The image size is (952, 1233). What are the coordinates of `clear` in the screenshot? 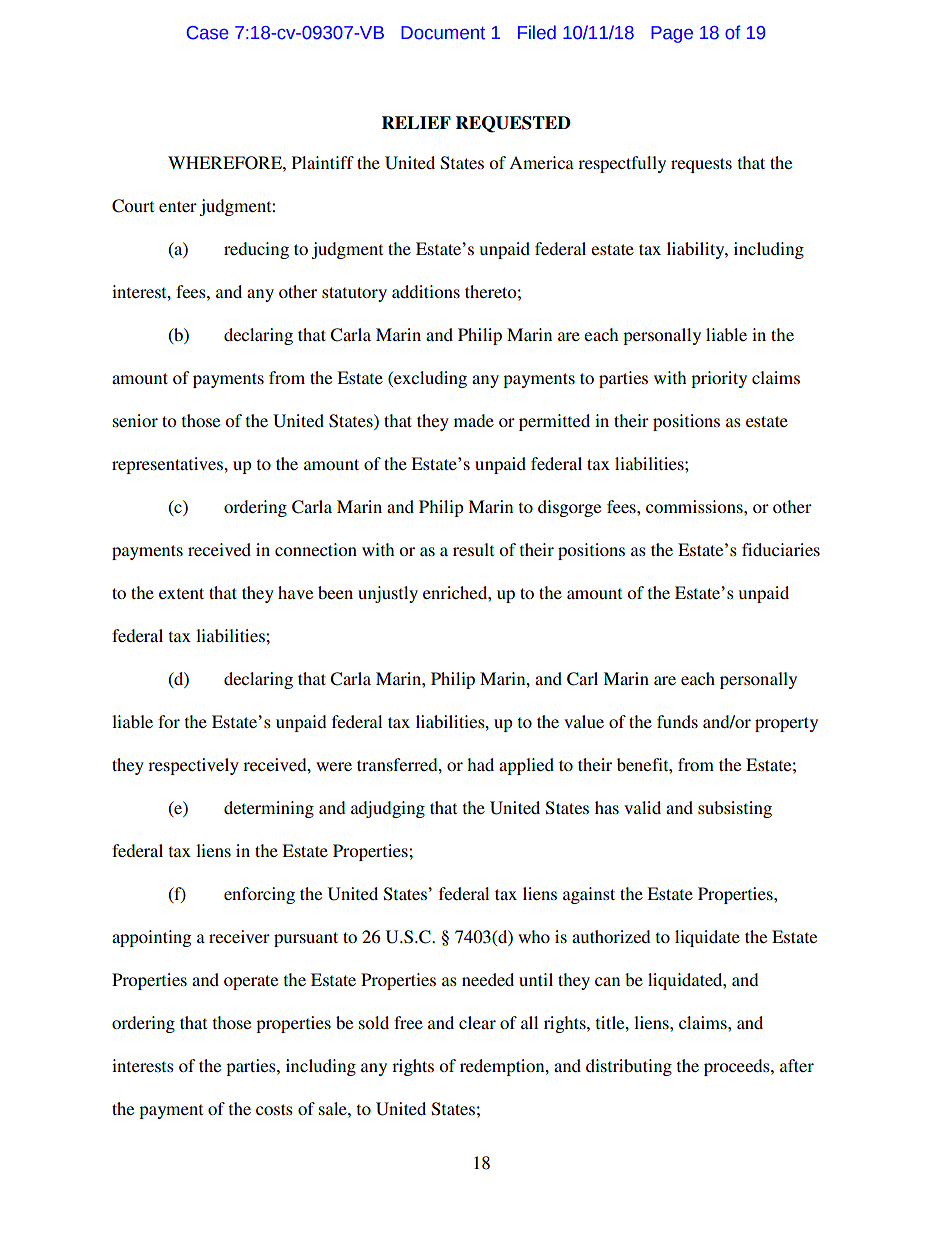 It's located at (477, 1022).
